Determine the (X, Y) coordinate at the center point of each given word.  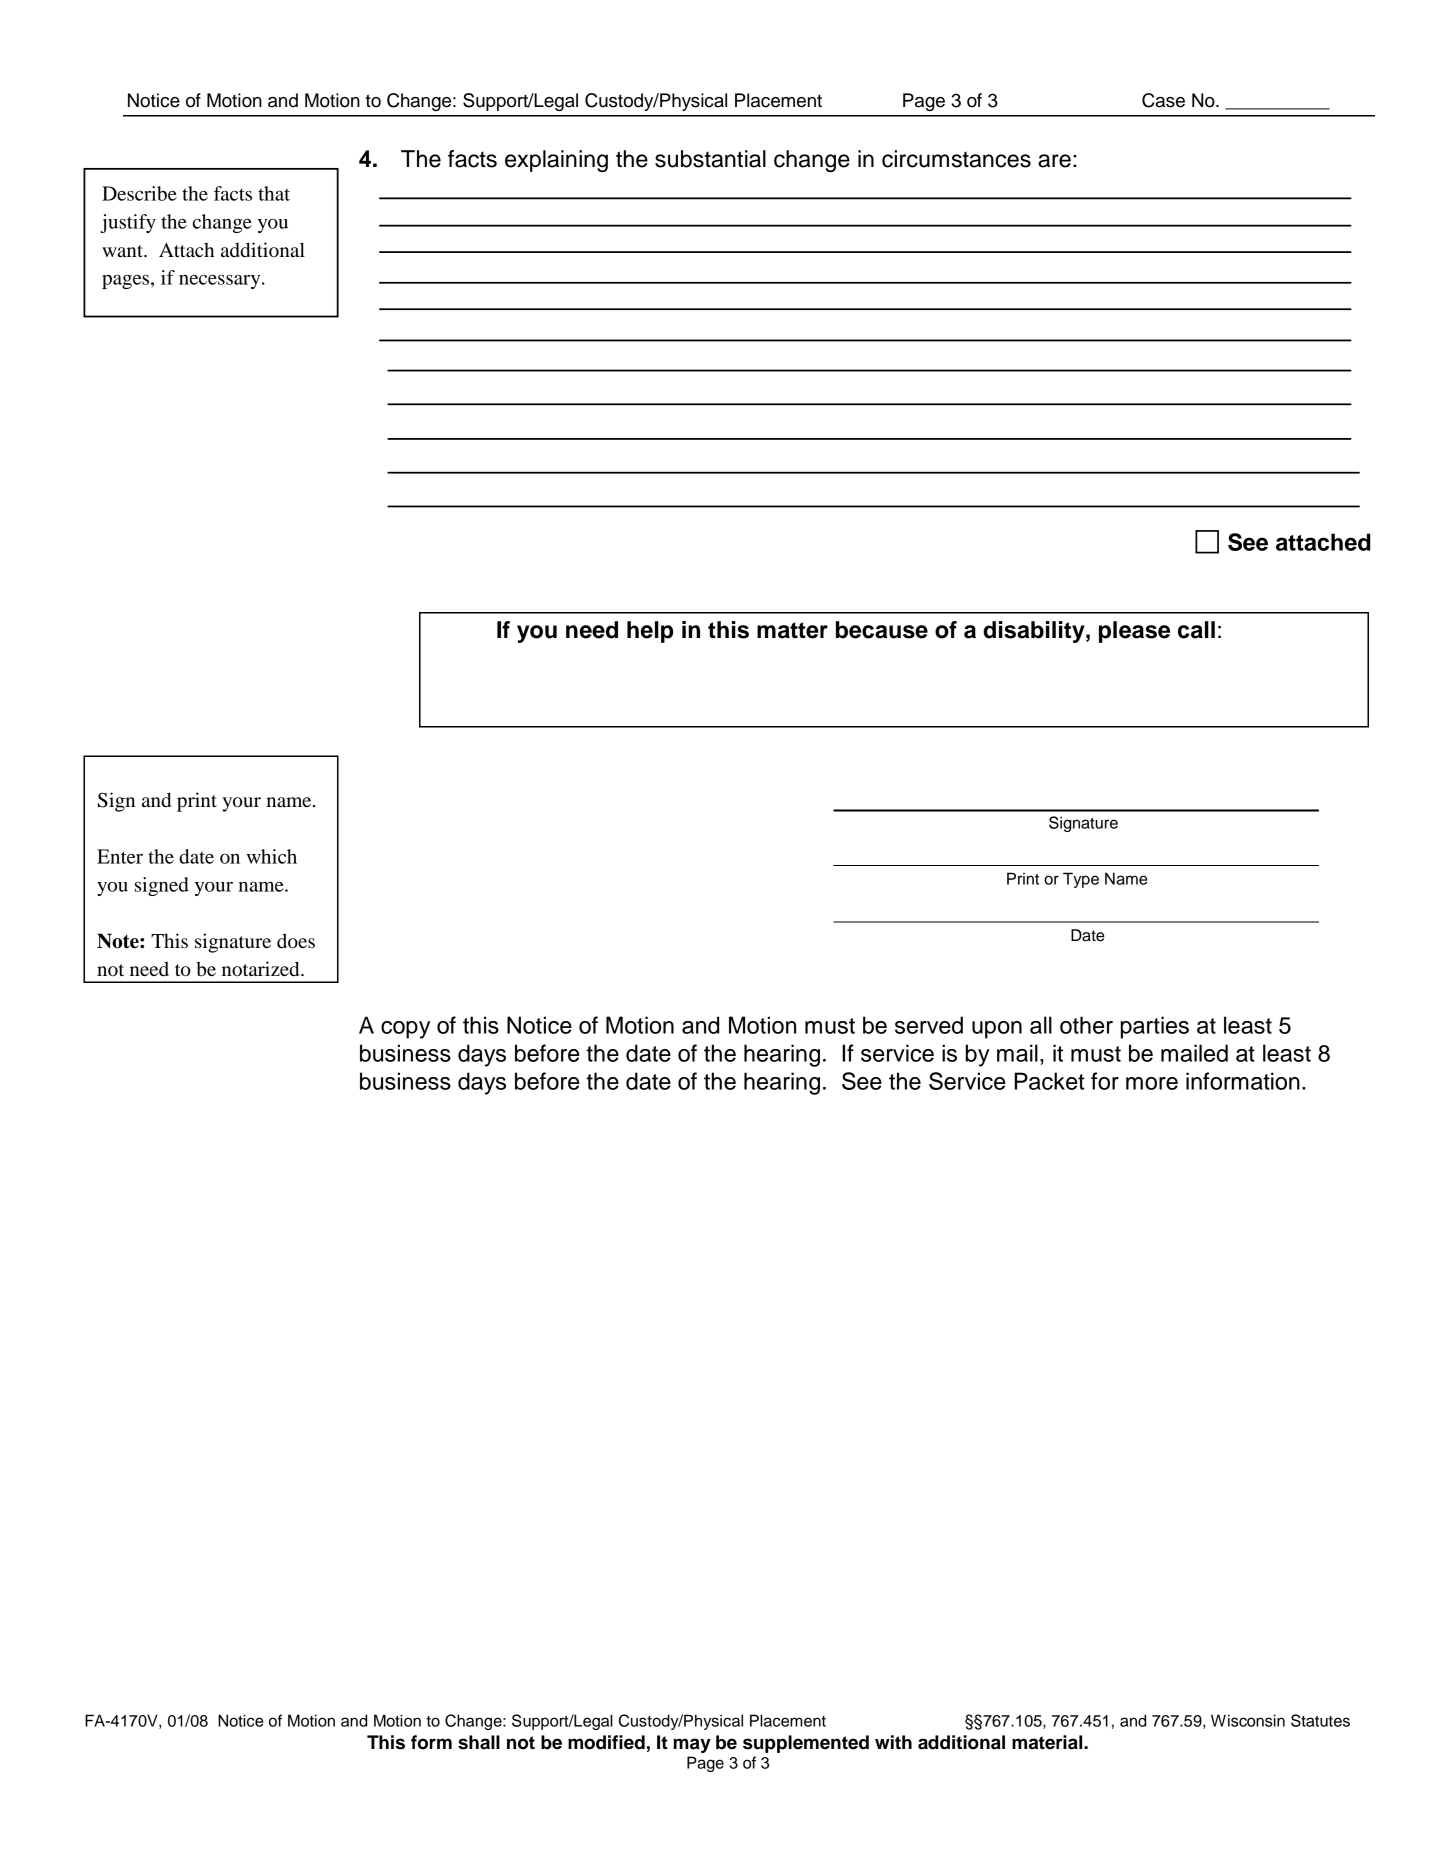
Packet (1049, 1081)
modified (606, 1742)
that (274, 193)
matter (792, 630)
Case (1163, 100)
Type (1081, 880)
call (1196, 630)
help (650, 632)
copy (405, 1030)
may (692, 1745)
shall (479, 1742)
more (1152, 1083)
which (272, 856)
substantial (710, 159)
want (123, 251)
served (929, 1025)
